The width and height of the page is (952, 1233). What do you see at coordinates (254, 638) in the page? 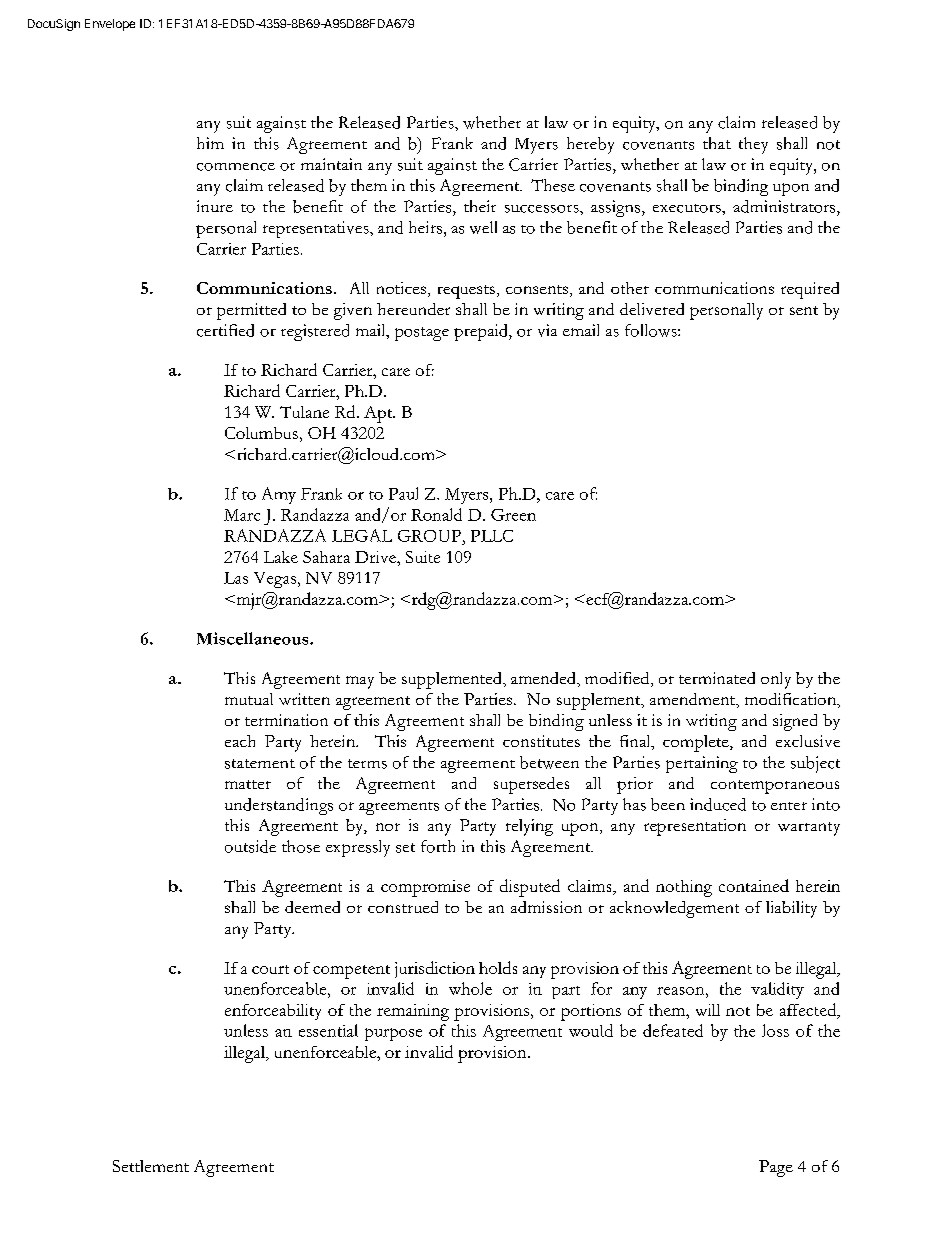
I see `Miscellaneous` at bounding box center [254, 638].
